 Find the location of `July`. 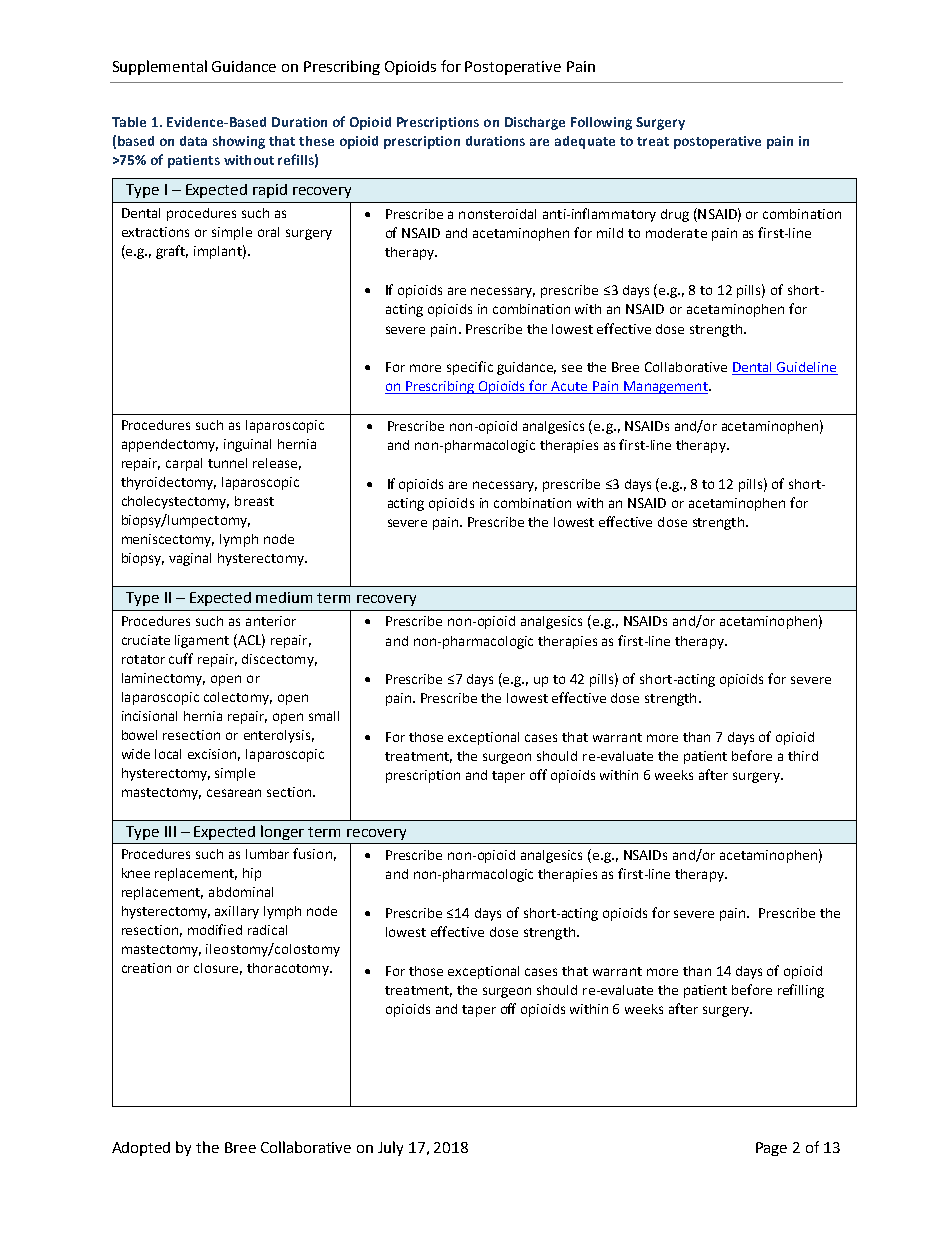

July is located at coordinates (390, 1148).
